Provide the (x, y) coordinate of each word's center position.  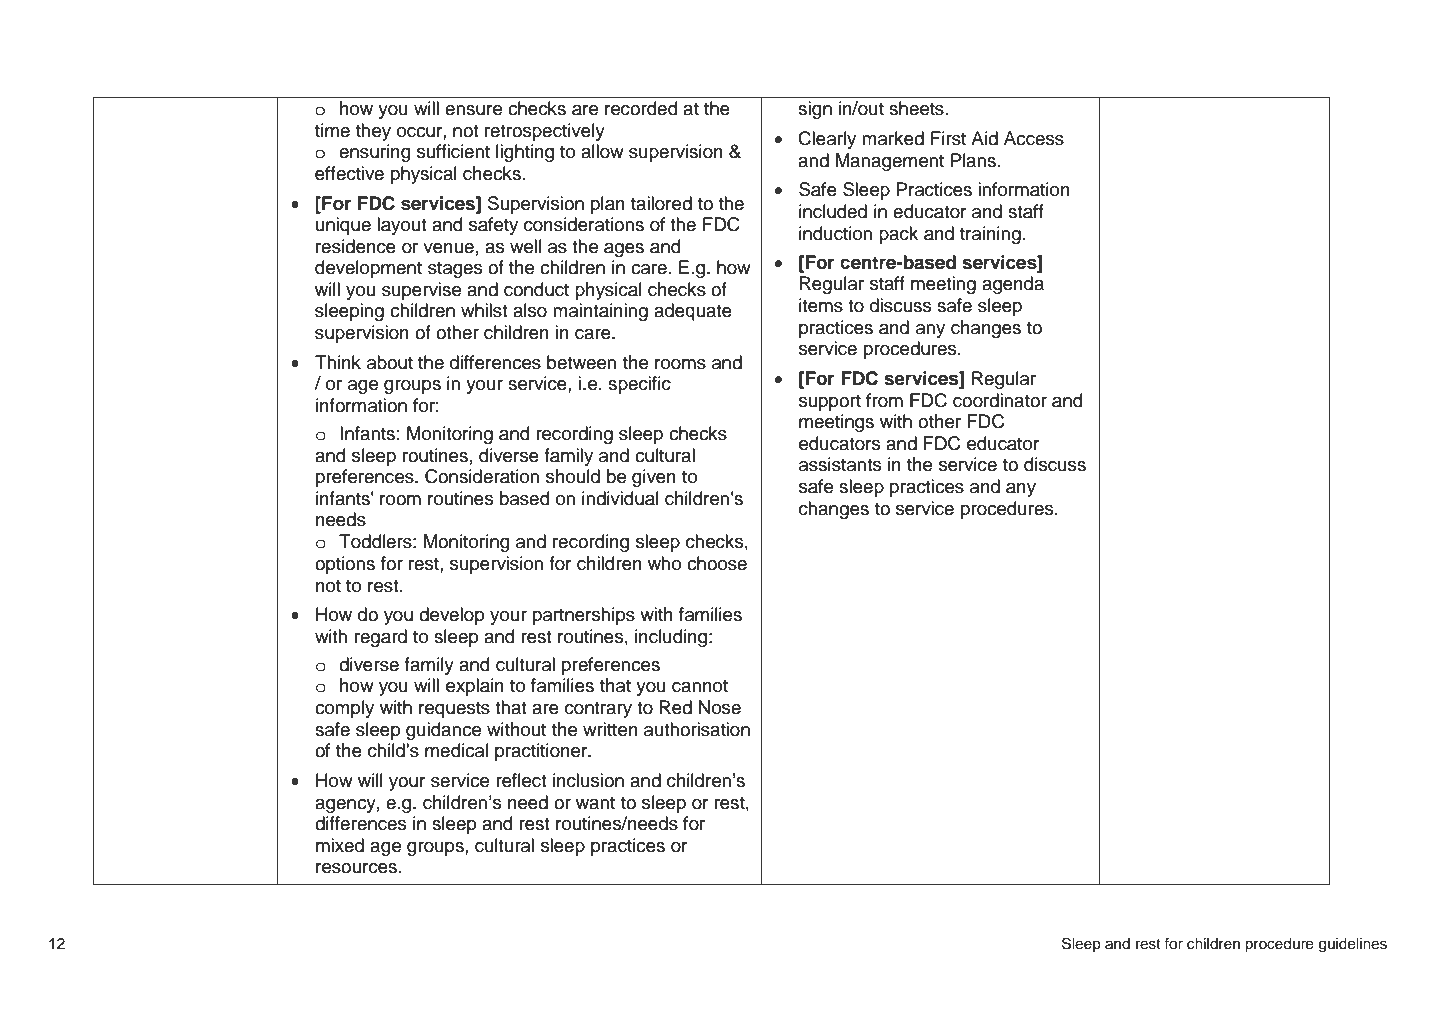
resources (358, 868)
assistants (840, 464)
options (345, 565)
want (595, 803)
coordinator (1000, 400)
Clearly (827, 140)
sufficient (453, 151)
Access (1034, 138)
